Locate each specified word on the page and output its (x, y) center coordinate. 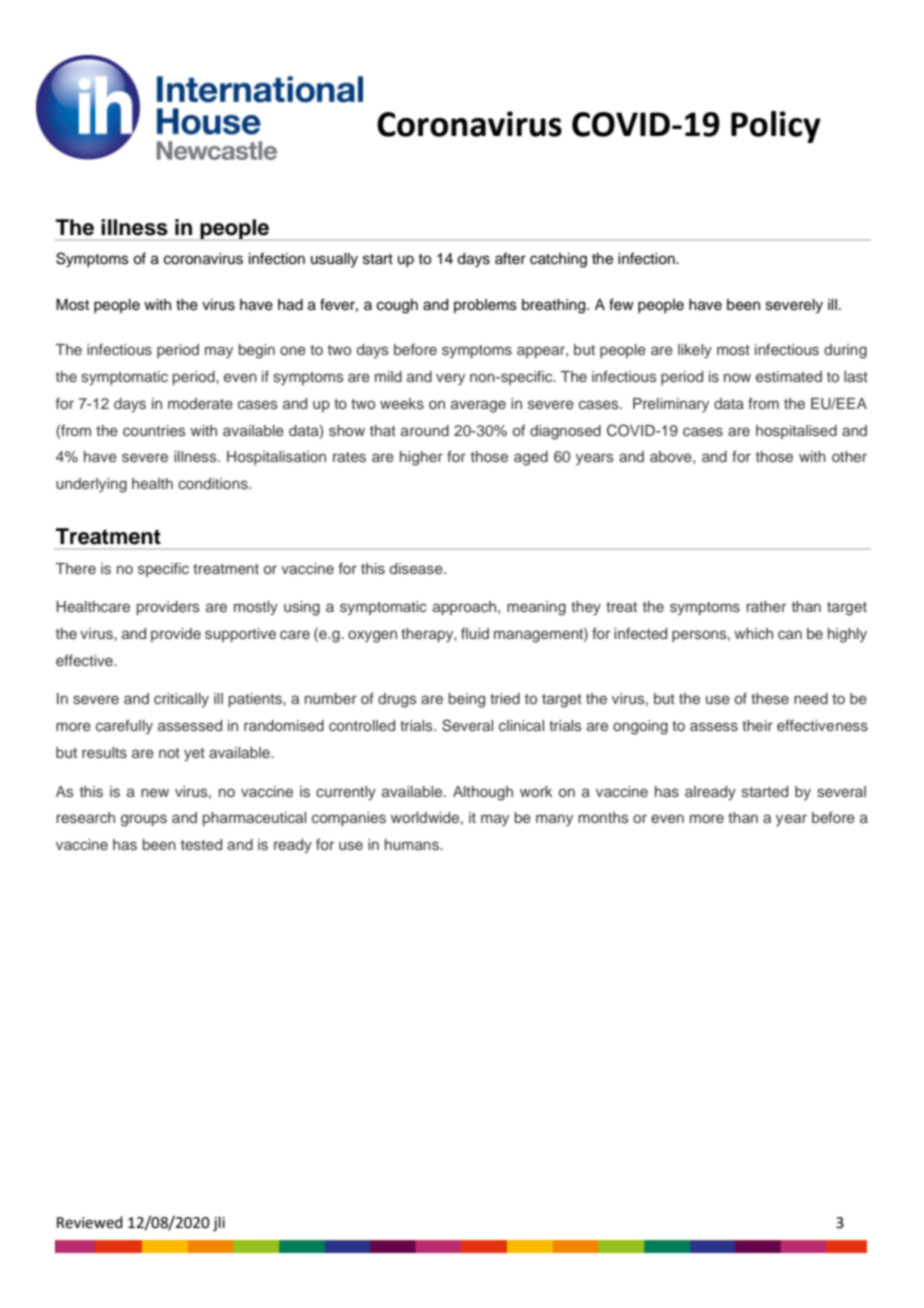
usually (334, 260)
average (478, 406)
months (603, 817)
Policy (776, 127)
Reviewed (90, 1222)
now (737, 377)
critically (181, 700)
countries (154, 430)
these (770, 698)
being (467, 700)
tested (201, 844)
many (554, 820)
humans (413, 845)
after (510, 258)
